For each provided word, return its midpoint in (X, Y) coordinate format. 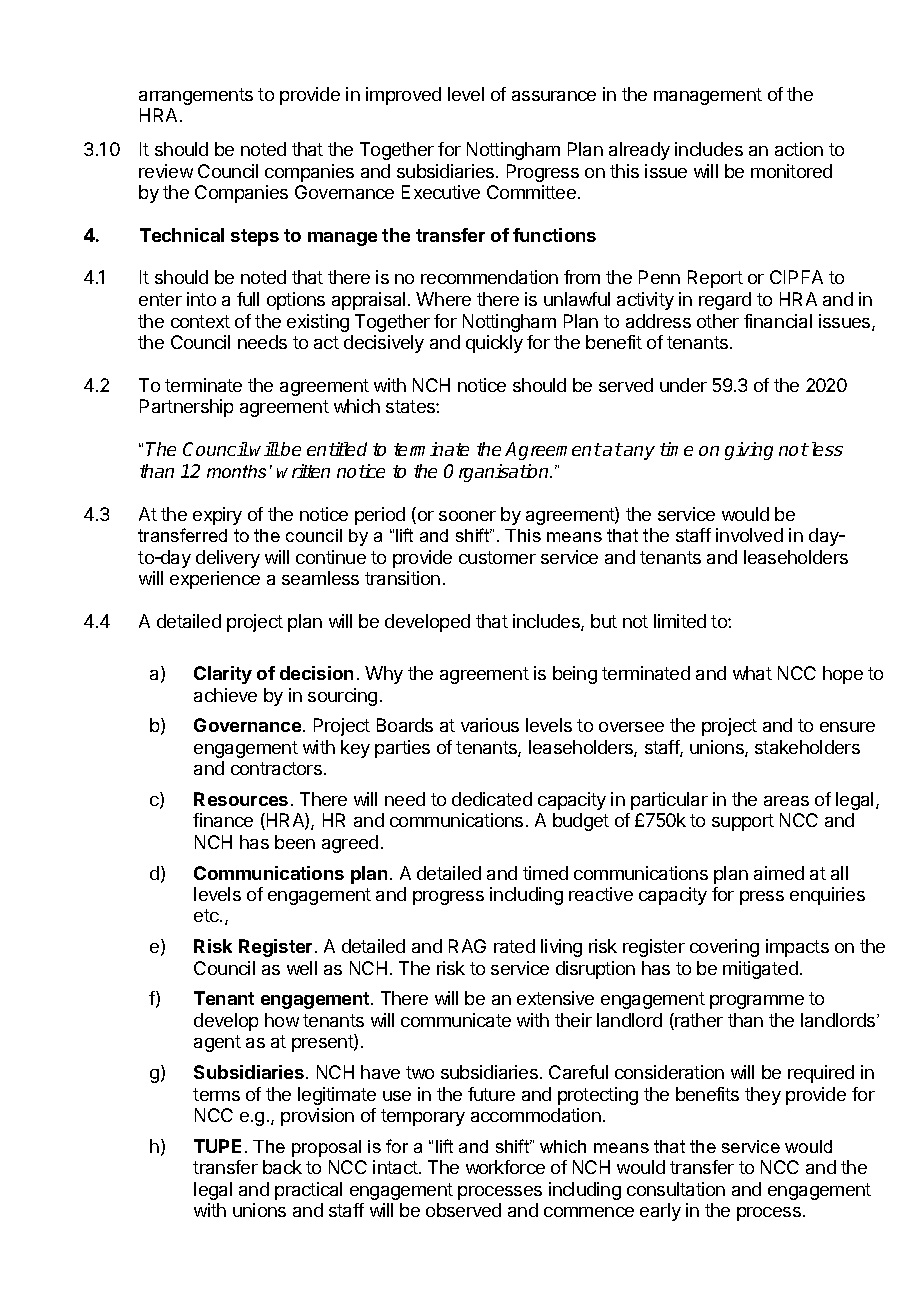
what (752, 673)
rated (514, 946)
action (799, 149)
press (762, 898)
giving (749, 451)
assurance (554, 96)
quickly (494, 344)
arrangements (196, 96)
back (282, 1167)
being (575, 675)
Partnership (186, 408)
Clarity (223, 675)
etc (207, 915)
